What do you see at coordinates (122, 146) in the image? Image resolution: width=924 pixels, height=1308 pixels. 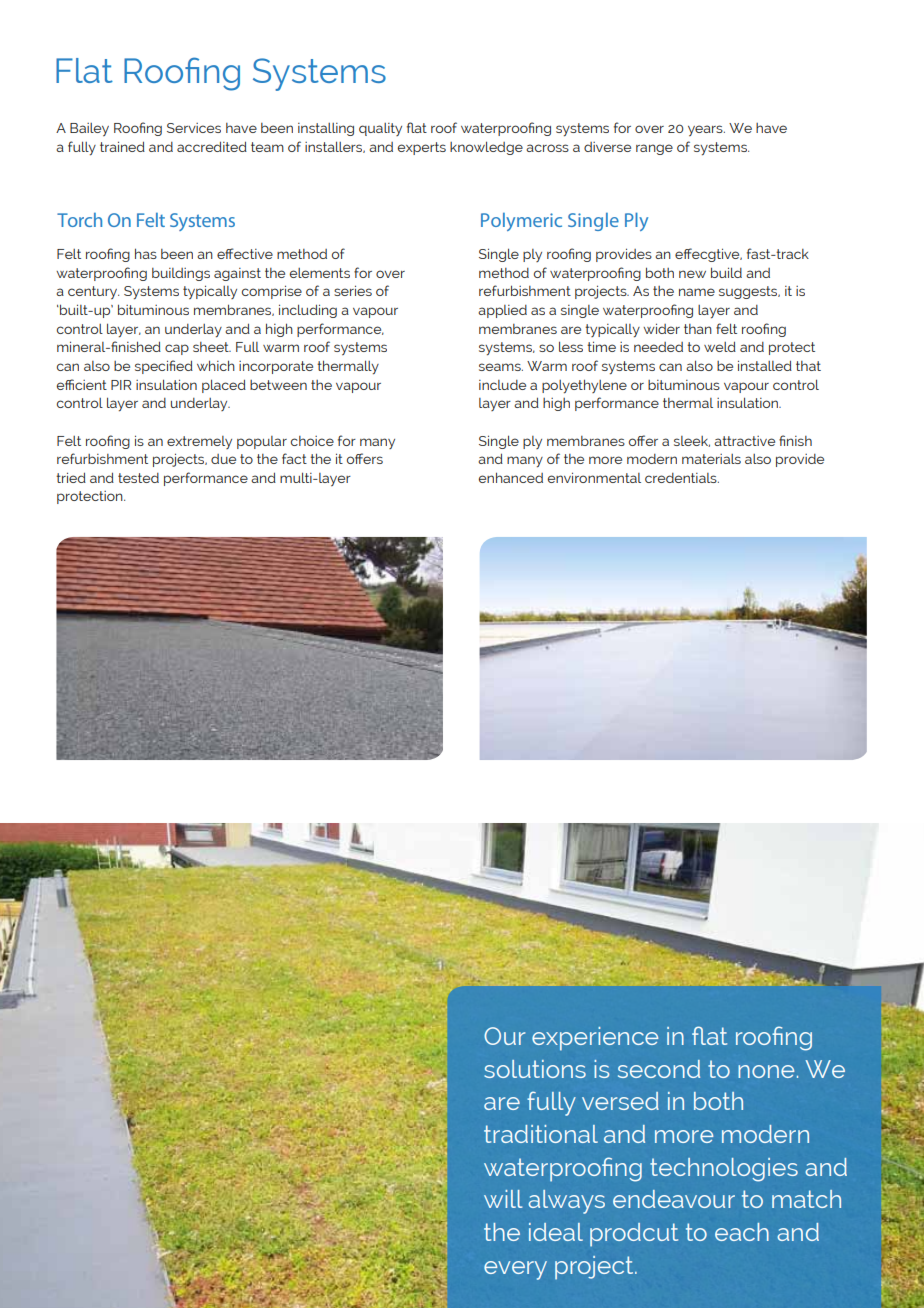 I see `trained` at bounding box center [122, 146].
